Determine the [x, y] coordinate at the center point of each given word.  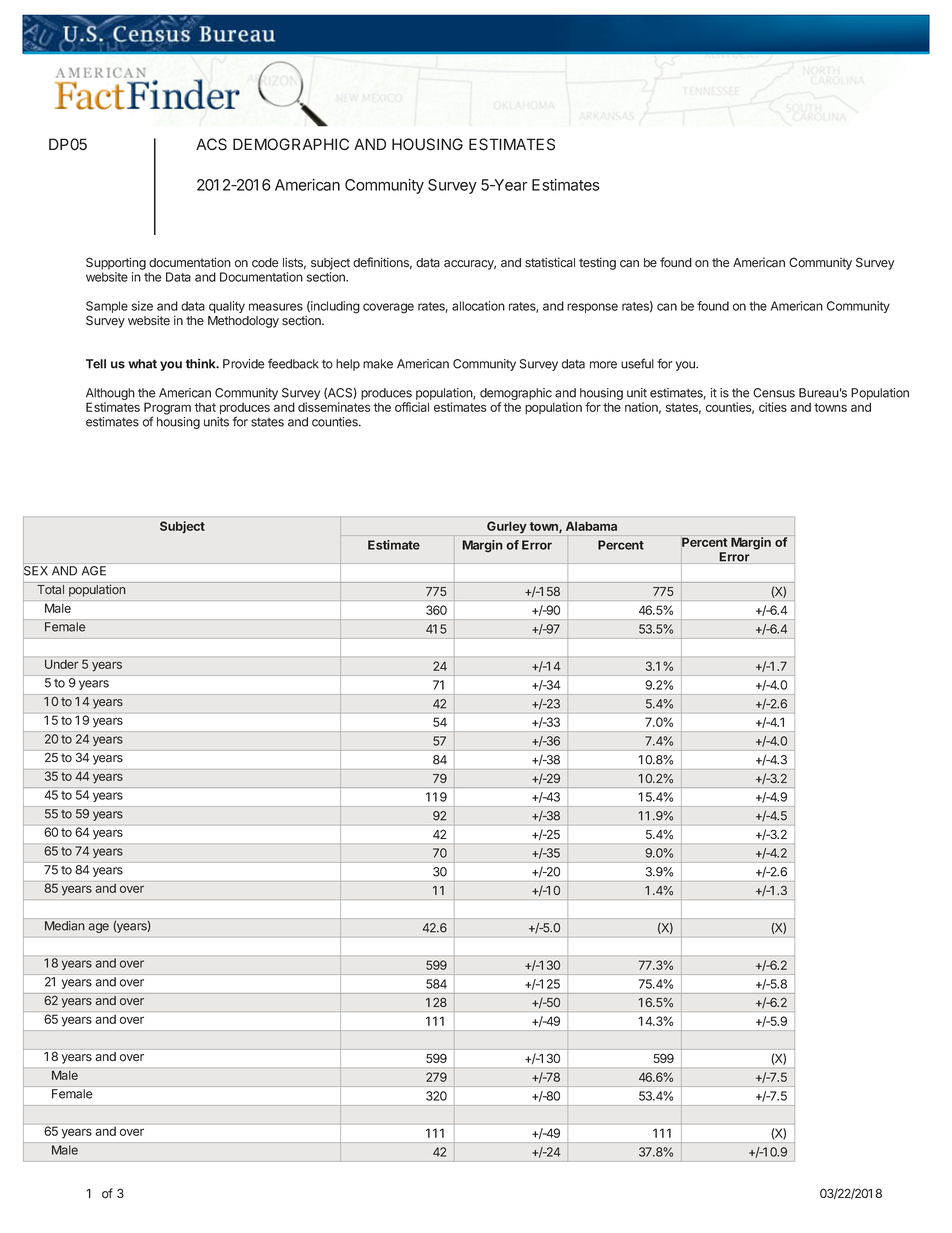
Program [167, 409]
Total [50, 590]
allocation [478, 306]
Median [65, 926]
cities [773, 407]
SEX [35, 570]
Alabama [591, 526]
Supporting [116, 263]
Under [62, 664]
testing [597, 263]
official [412, 407]
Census [774, 393]
